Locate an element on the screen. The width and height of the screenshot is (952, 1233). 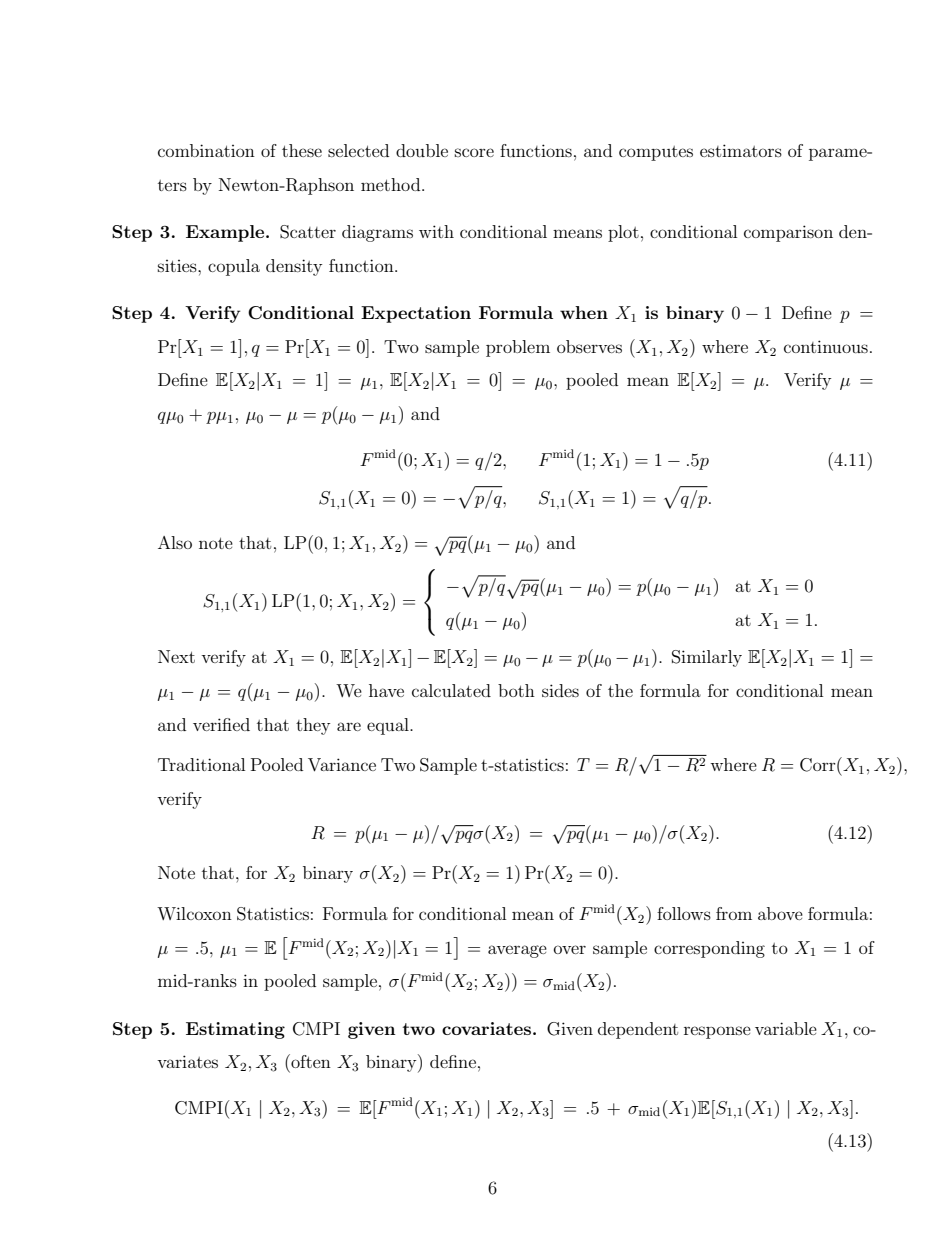
continuous is located at coordinates (826, 346).
